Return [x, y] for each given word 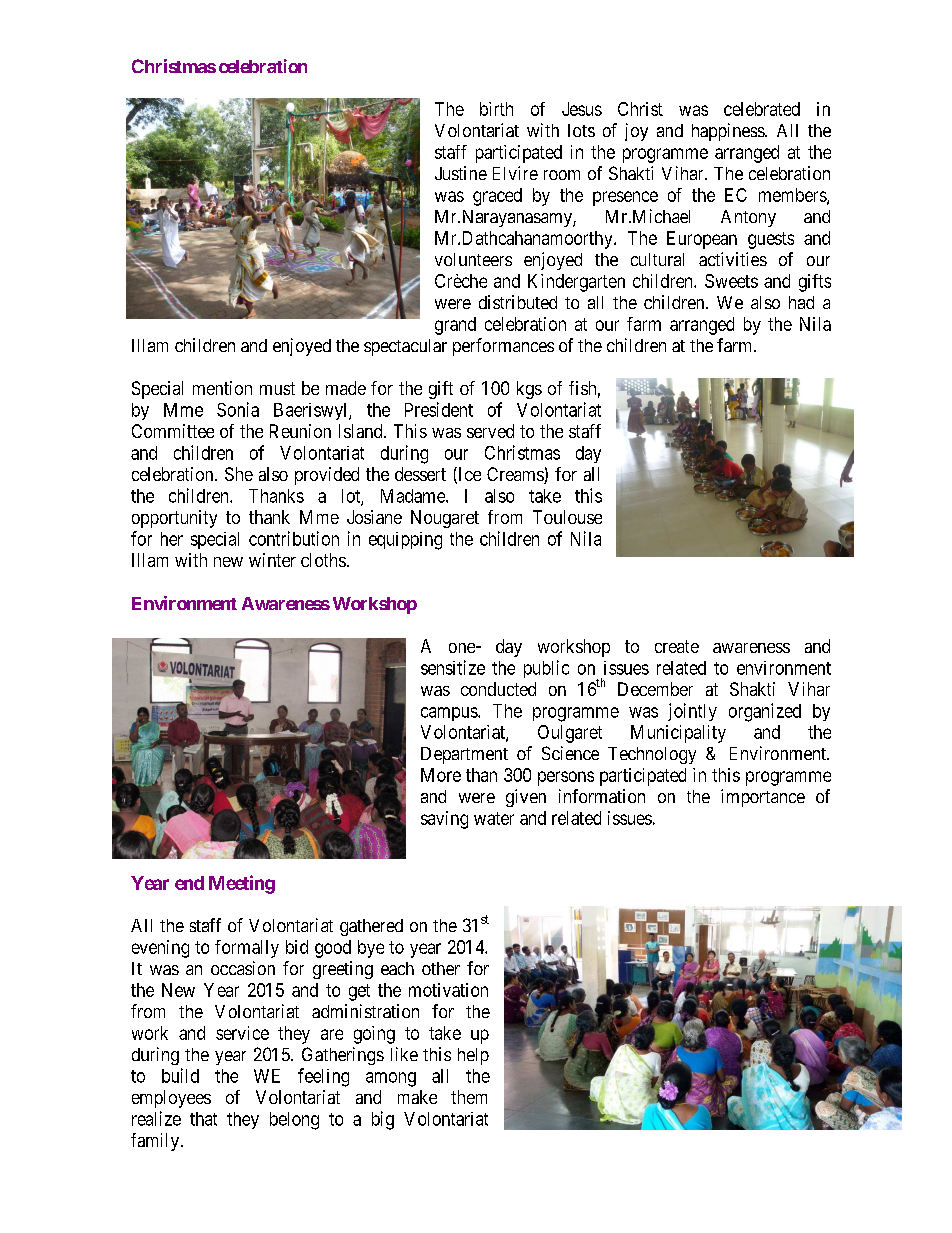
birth [496, 109]
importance [763, 798]
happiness [729, 132]
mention [222, 388]
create [677, 646]
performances [503, 347]
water [494, 818]
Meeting [242, 884]
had [801, 302]
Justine [461, 173]
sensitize [453, 667]
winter [272, 560]
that [203, 1119]
